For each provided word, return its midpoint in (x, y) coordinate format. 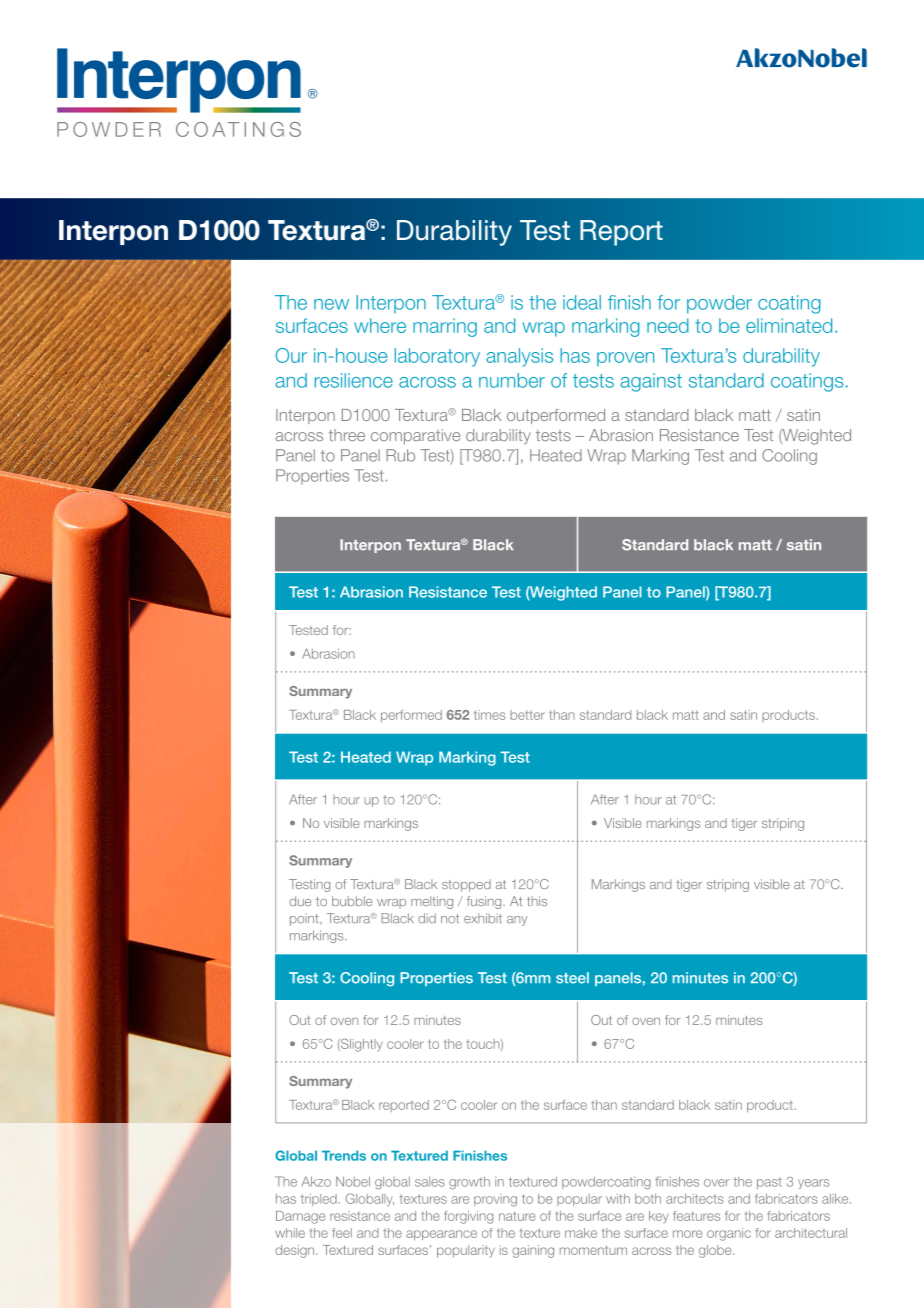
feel (342, 1233)
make (581, 1233)
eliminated (789, 325)
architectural (811, 1233)
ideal (582, 302)
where (380, 325)
